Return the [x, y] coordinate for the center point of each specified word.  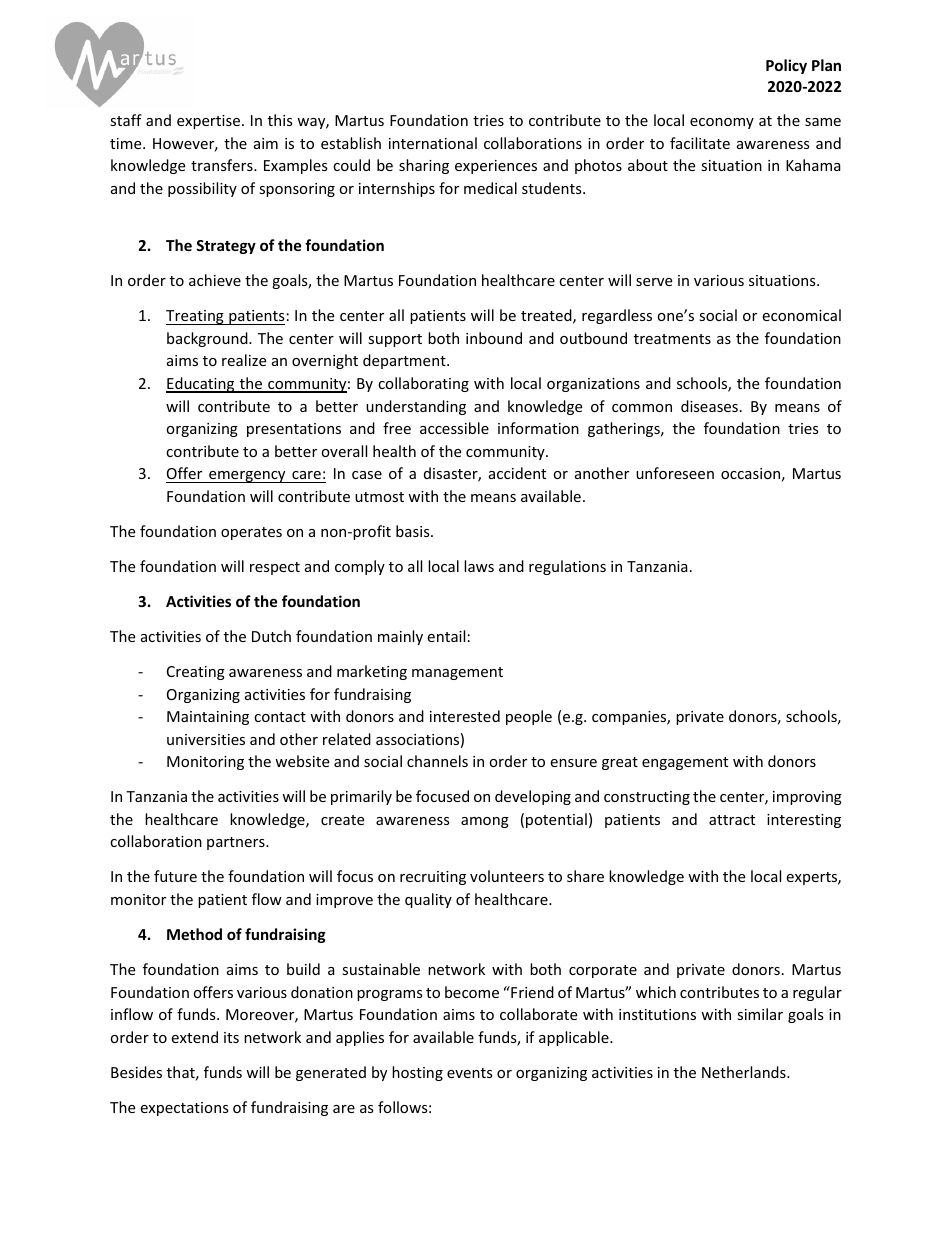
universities [206, 739]
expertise [210, 122]
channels [437, 761]
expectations [184, 1109]
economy [722, 123]
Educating [201, 385]
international [433, 143]
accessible [454, 428]
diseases [709, 406]
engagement [685, 763]
